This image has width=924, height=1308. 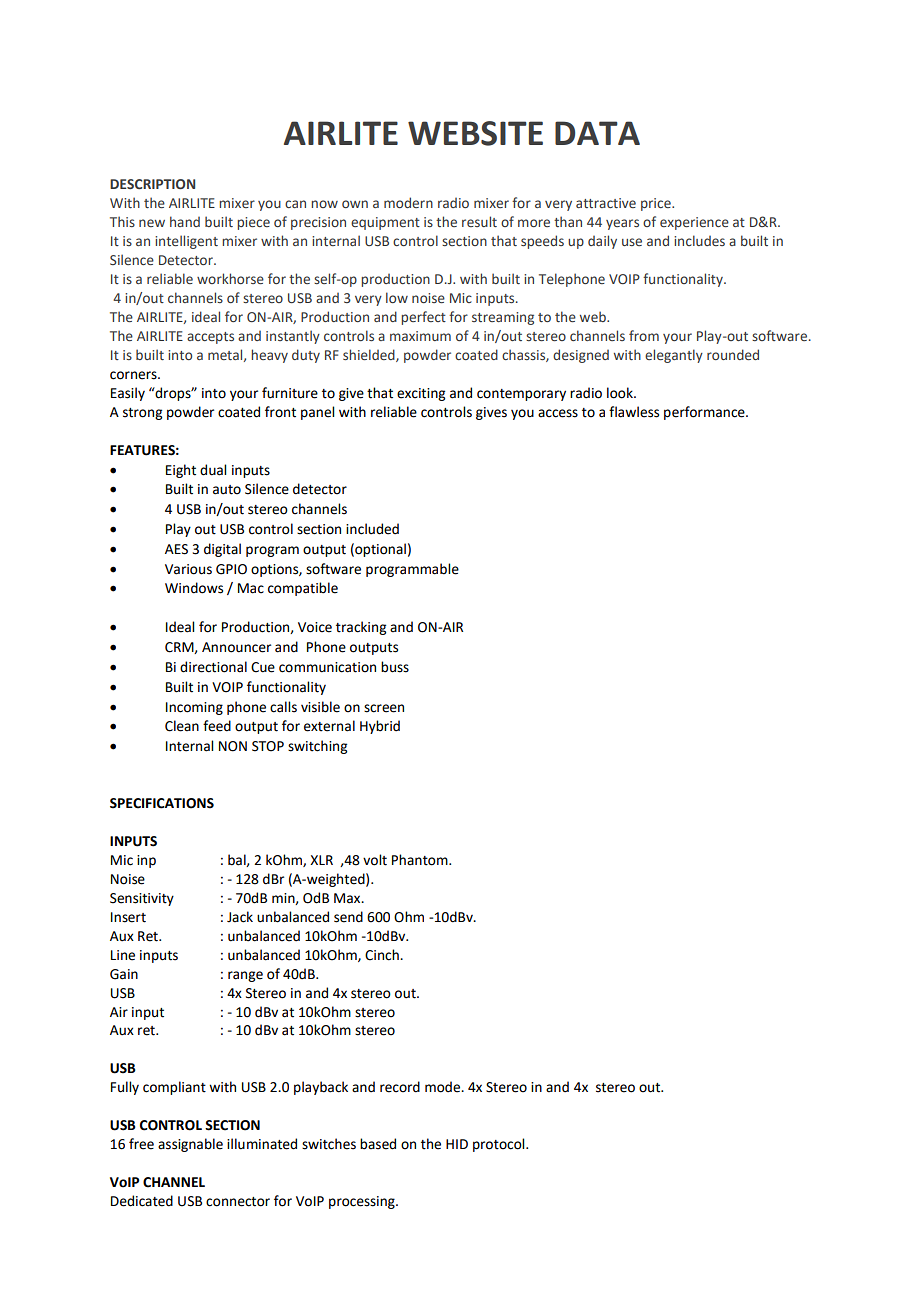 What do you see at coordinates (152, 184) in the image?
I see `DESCRIPTION` at bounding box center [152, 184].
